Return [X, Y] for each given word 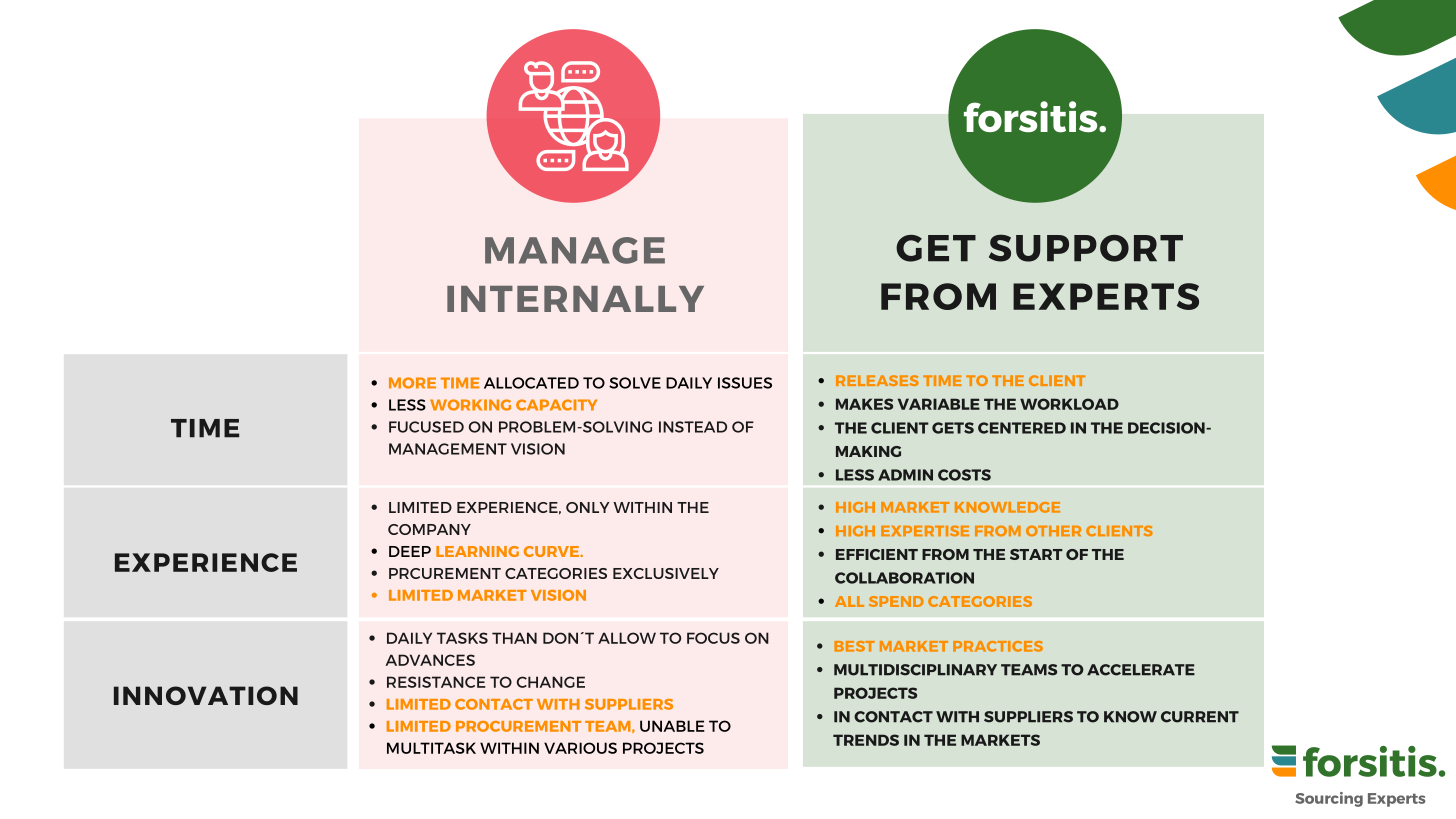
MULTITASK [431, 748]
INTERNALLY [575, 299]
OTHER [1053, 531]
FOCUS [713, 638]
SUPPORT [1086, 248]
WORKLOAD [1069, 404]
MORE [412, 383]
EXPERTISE [925, 530]
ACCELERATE [1141, 670]
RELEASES [877, 380]
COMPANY [429, 529]
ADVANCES [430, 660]
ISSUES [745, 383]
